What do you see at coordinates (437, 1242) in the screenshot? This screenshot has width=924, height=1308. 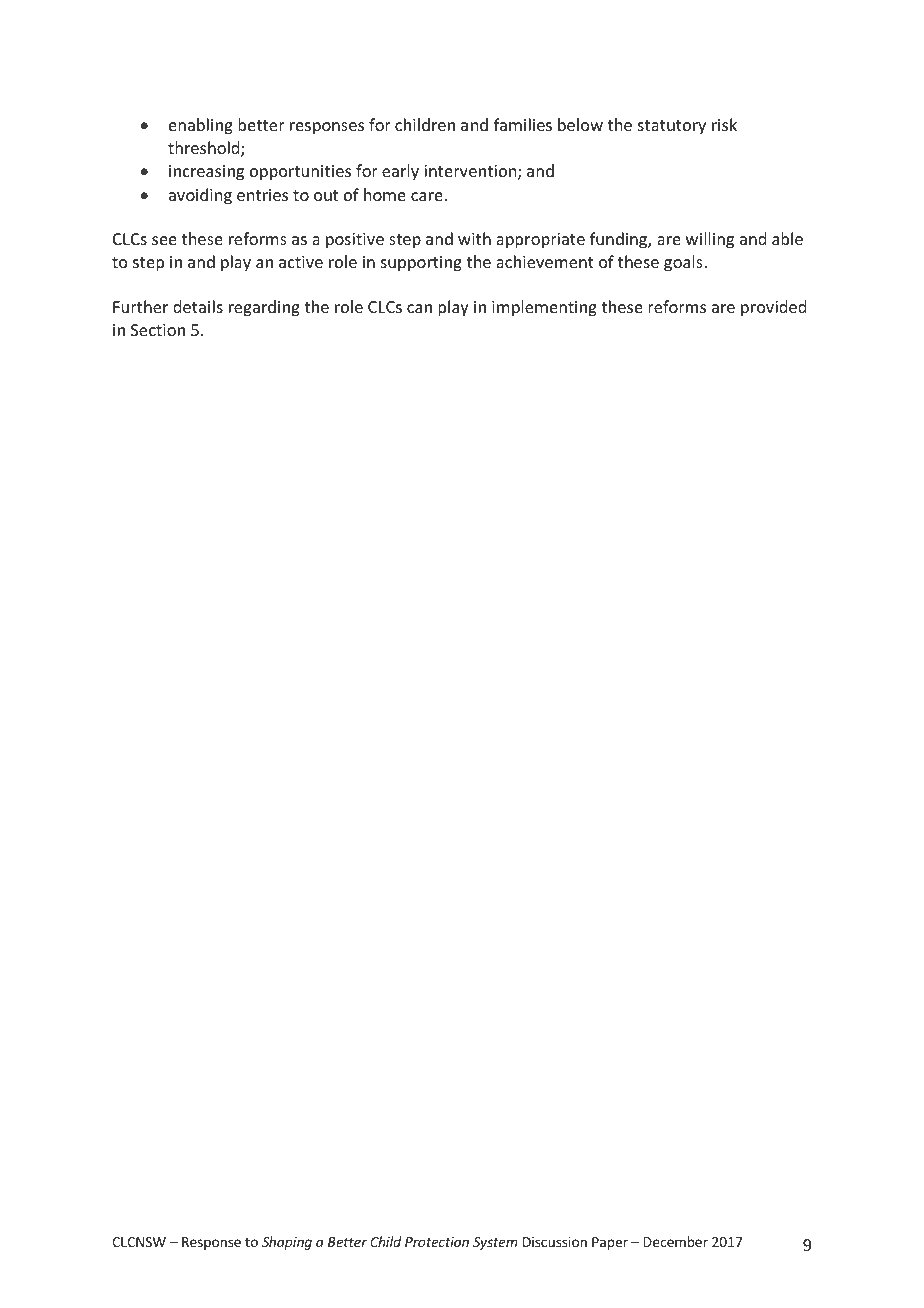 I see `Protection` at bounding box center [437, 1242].
